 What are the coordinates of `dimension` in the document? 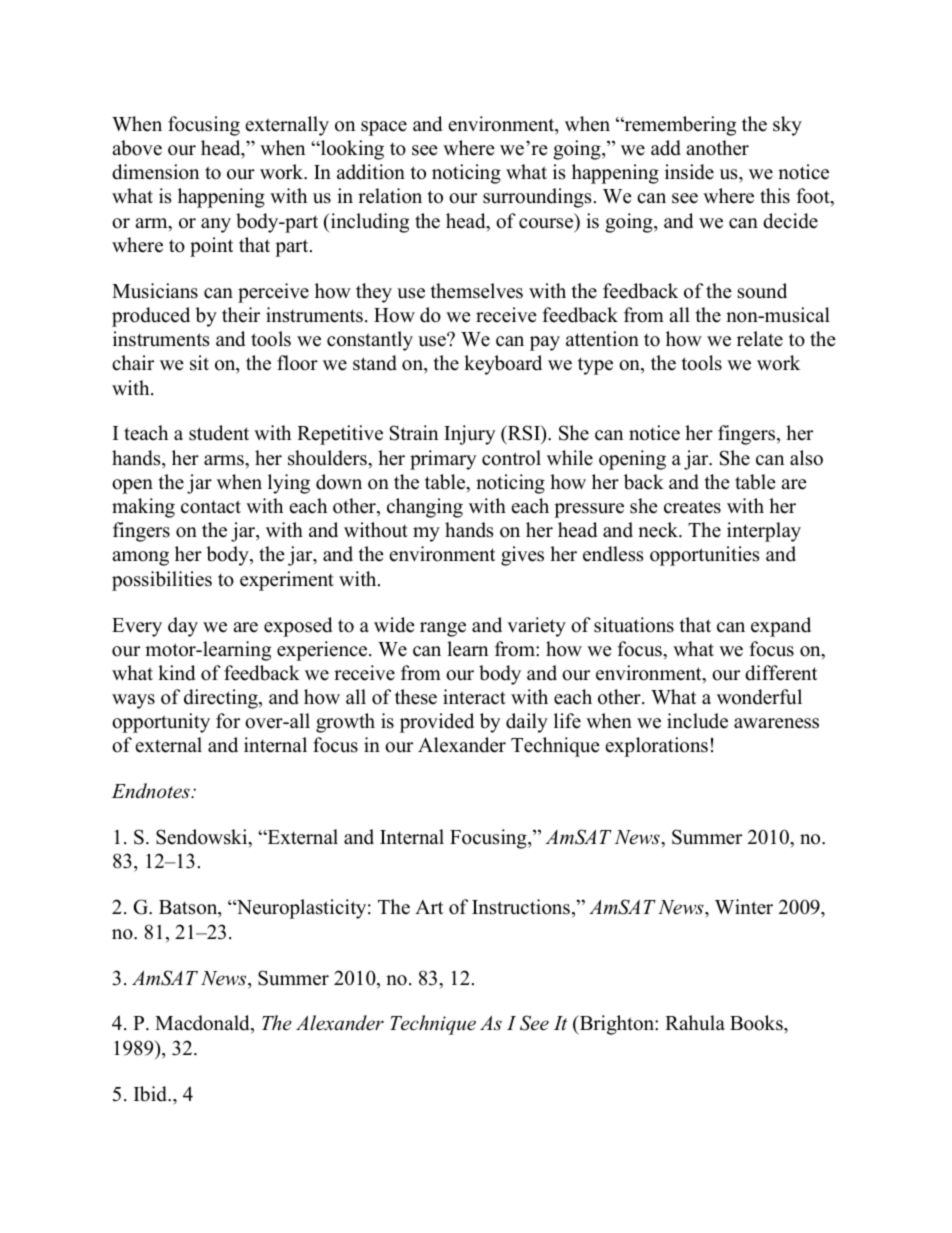 It's located at (155, 172).
